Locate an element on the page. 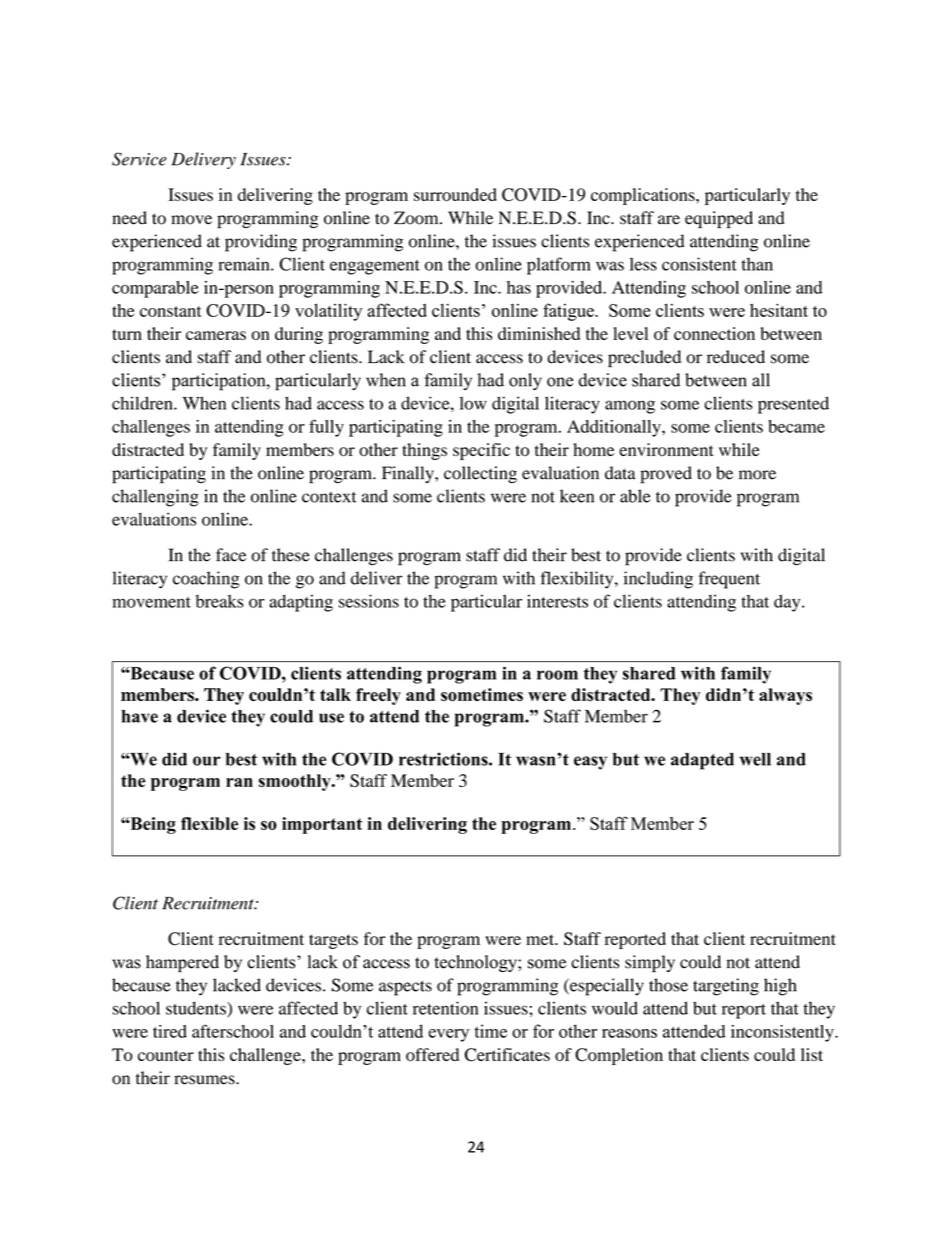 This document has height=1233, width=952. surrounded is located at coordinates (455, 194).
